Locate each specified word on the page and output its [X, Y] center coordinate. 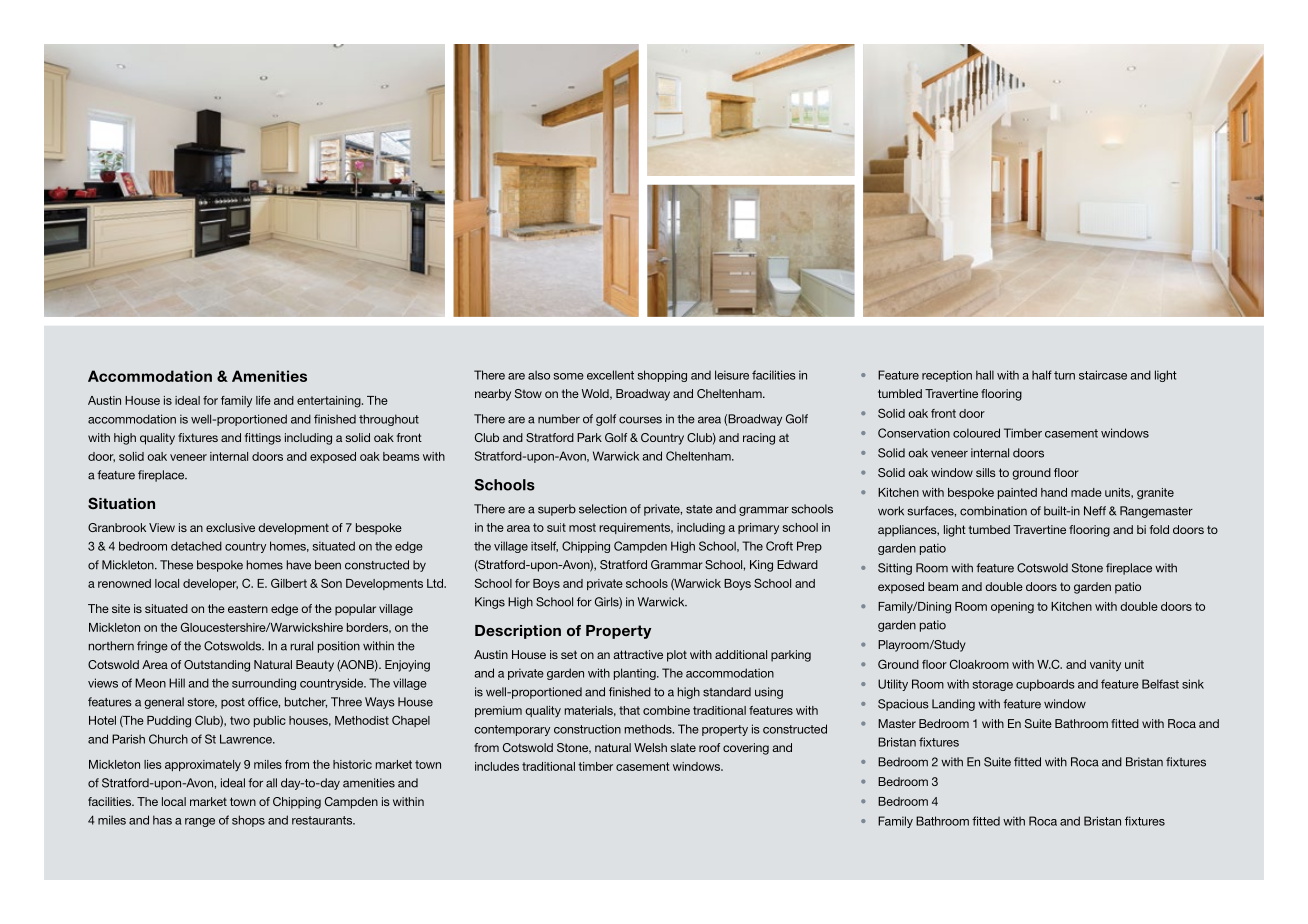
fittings [263, 439]
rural [301, 646]
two [240, 720]
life [263, 400]
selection [603, 509]
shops [248, 821]
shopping [662, 376]
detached [196, 546]
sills [986, 472]
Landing [953, 705]
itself [544, 546]
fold [1159, 529]
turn [1064, 375]
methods [649, 729]
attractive [638, 654]
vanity [1105, 666]
